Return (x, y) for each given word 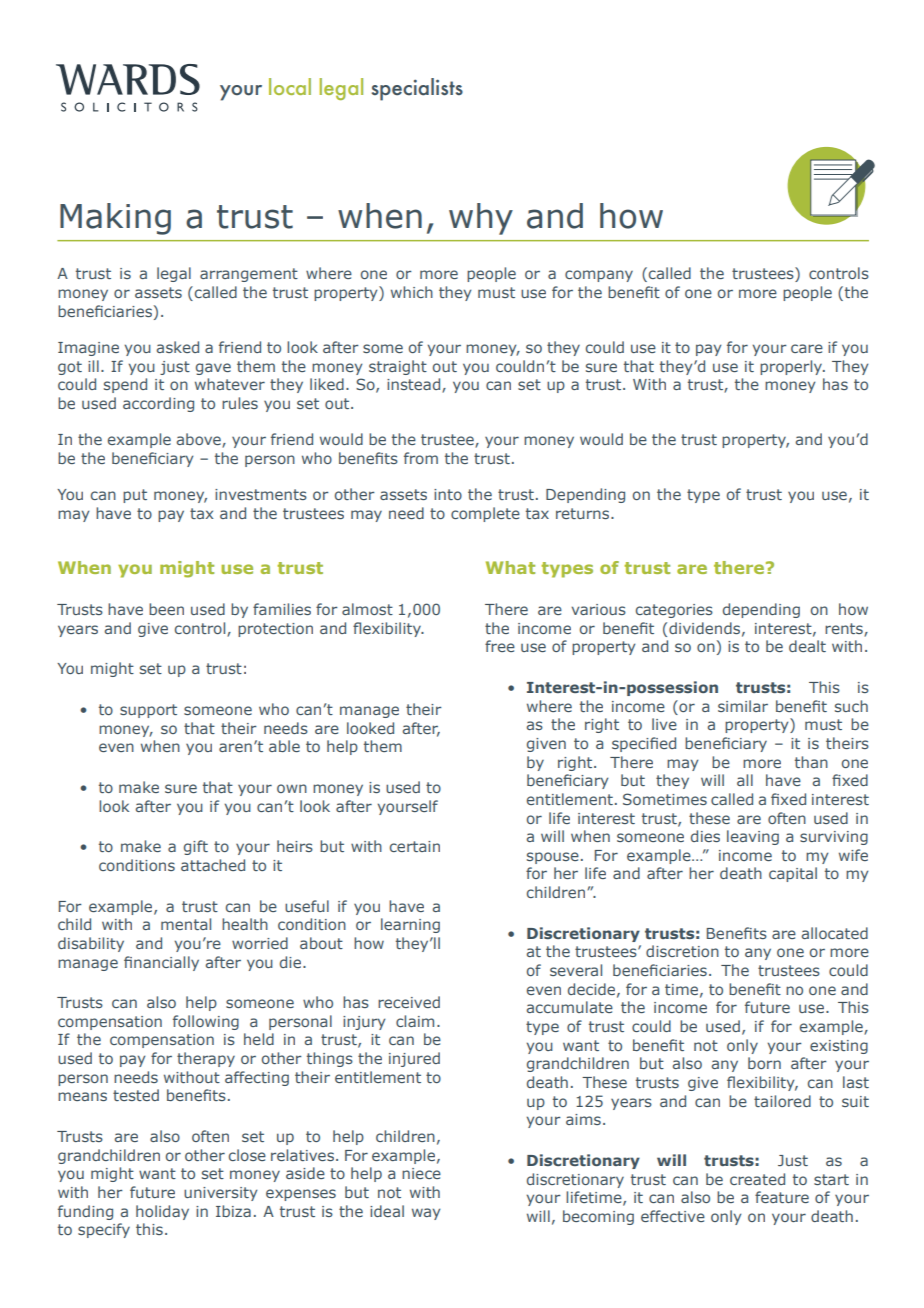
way (426, 1214)
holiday (162, 1212)
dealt (807, 646)
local (290, 86)
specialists (417, 89)
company (599, 276)
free (500, 646)
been (166, 609)
